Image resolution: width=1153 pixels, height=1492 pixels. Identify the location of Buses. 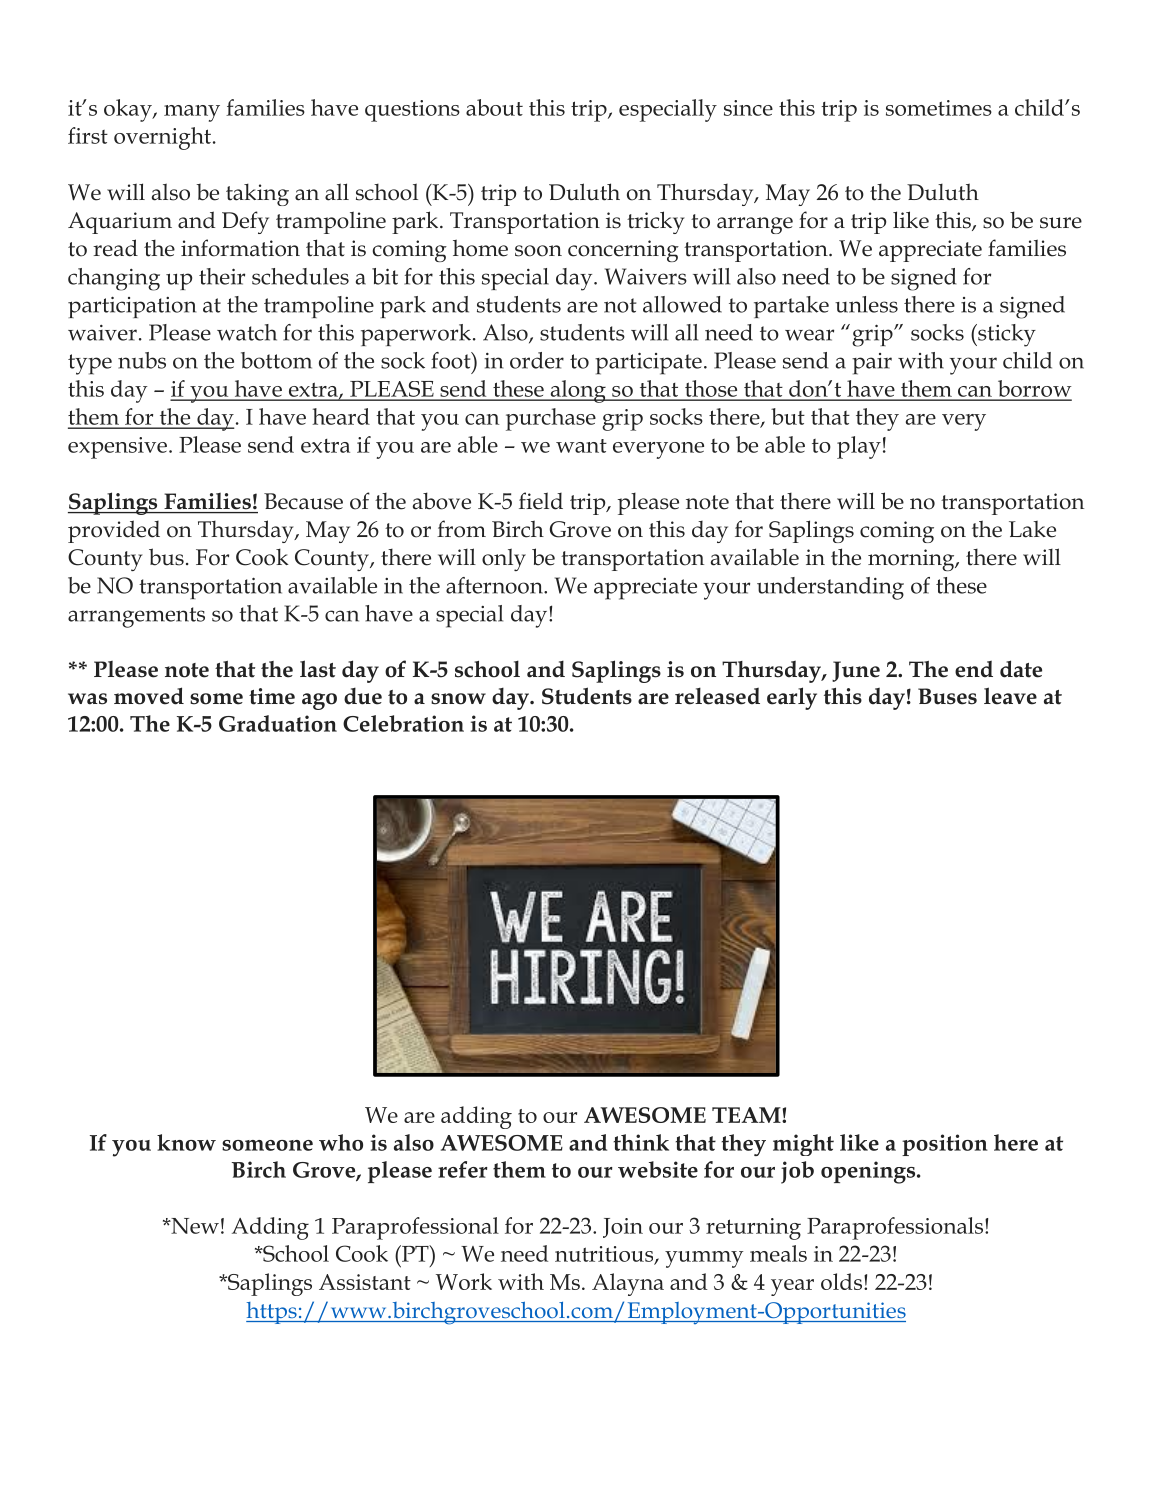
(947, 696).
